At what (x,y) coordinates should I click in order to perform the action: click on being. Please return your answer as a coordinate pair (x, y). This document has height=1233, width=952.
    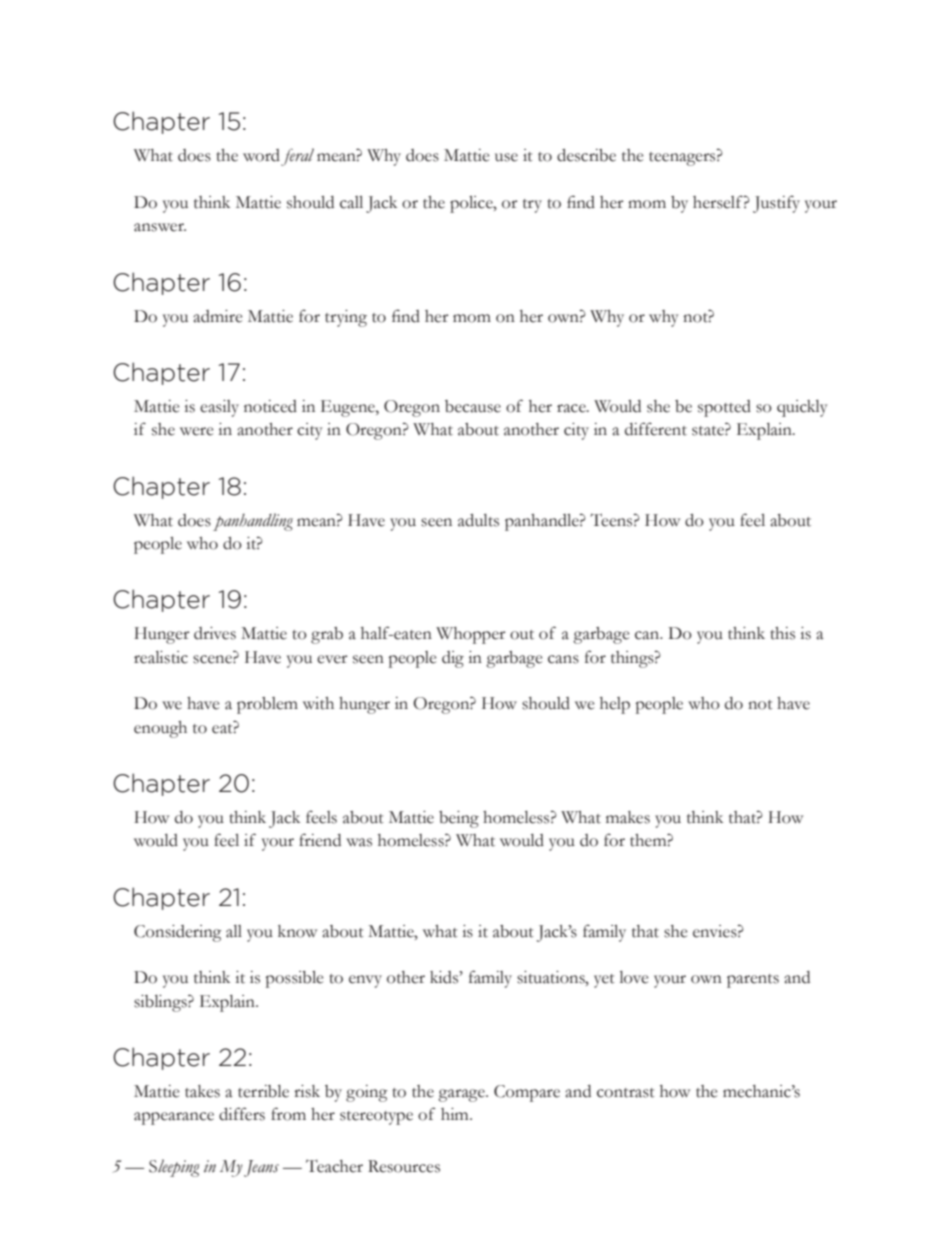
    Looking at the image, I should click on (459, 819).
